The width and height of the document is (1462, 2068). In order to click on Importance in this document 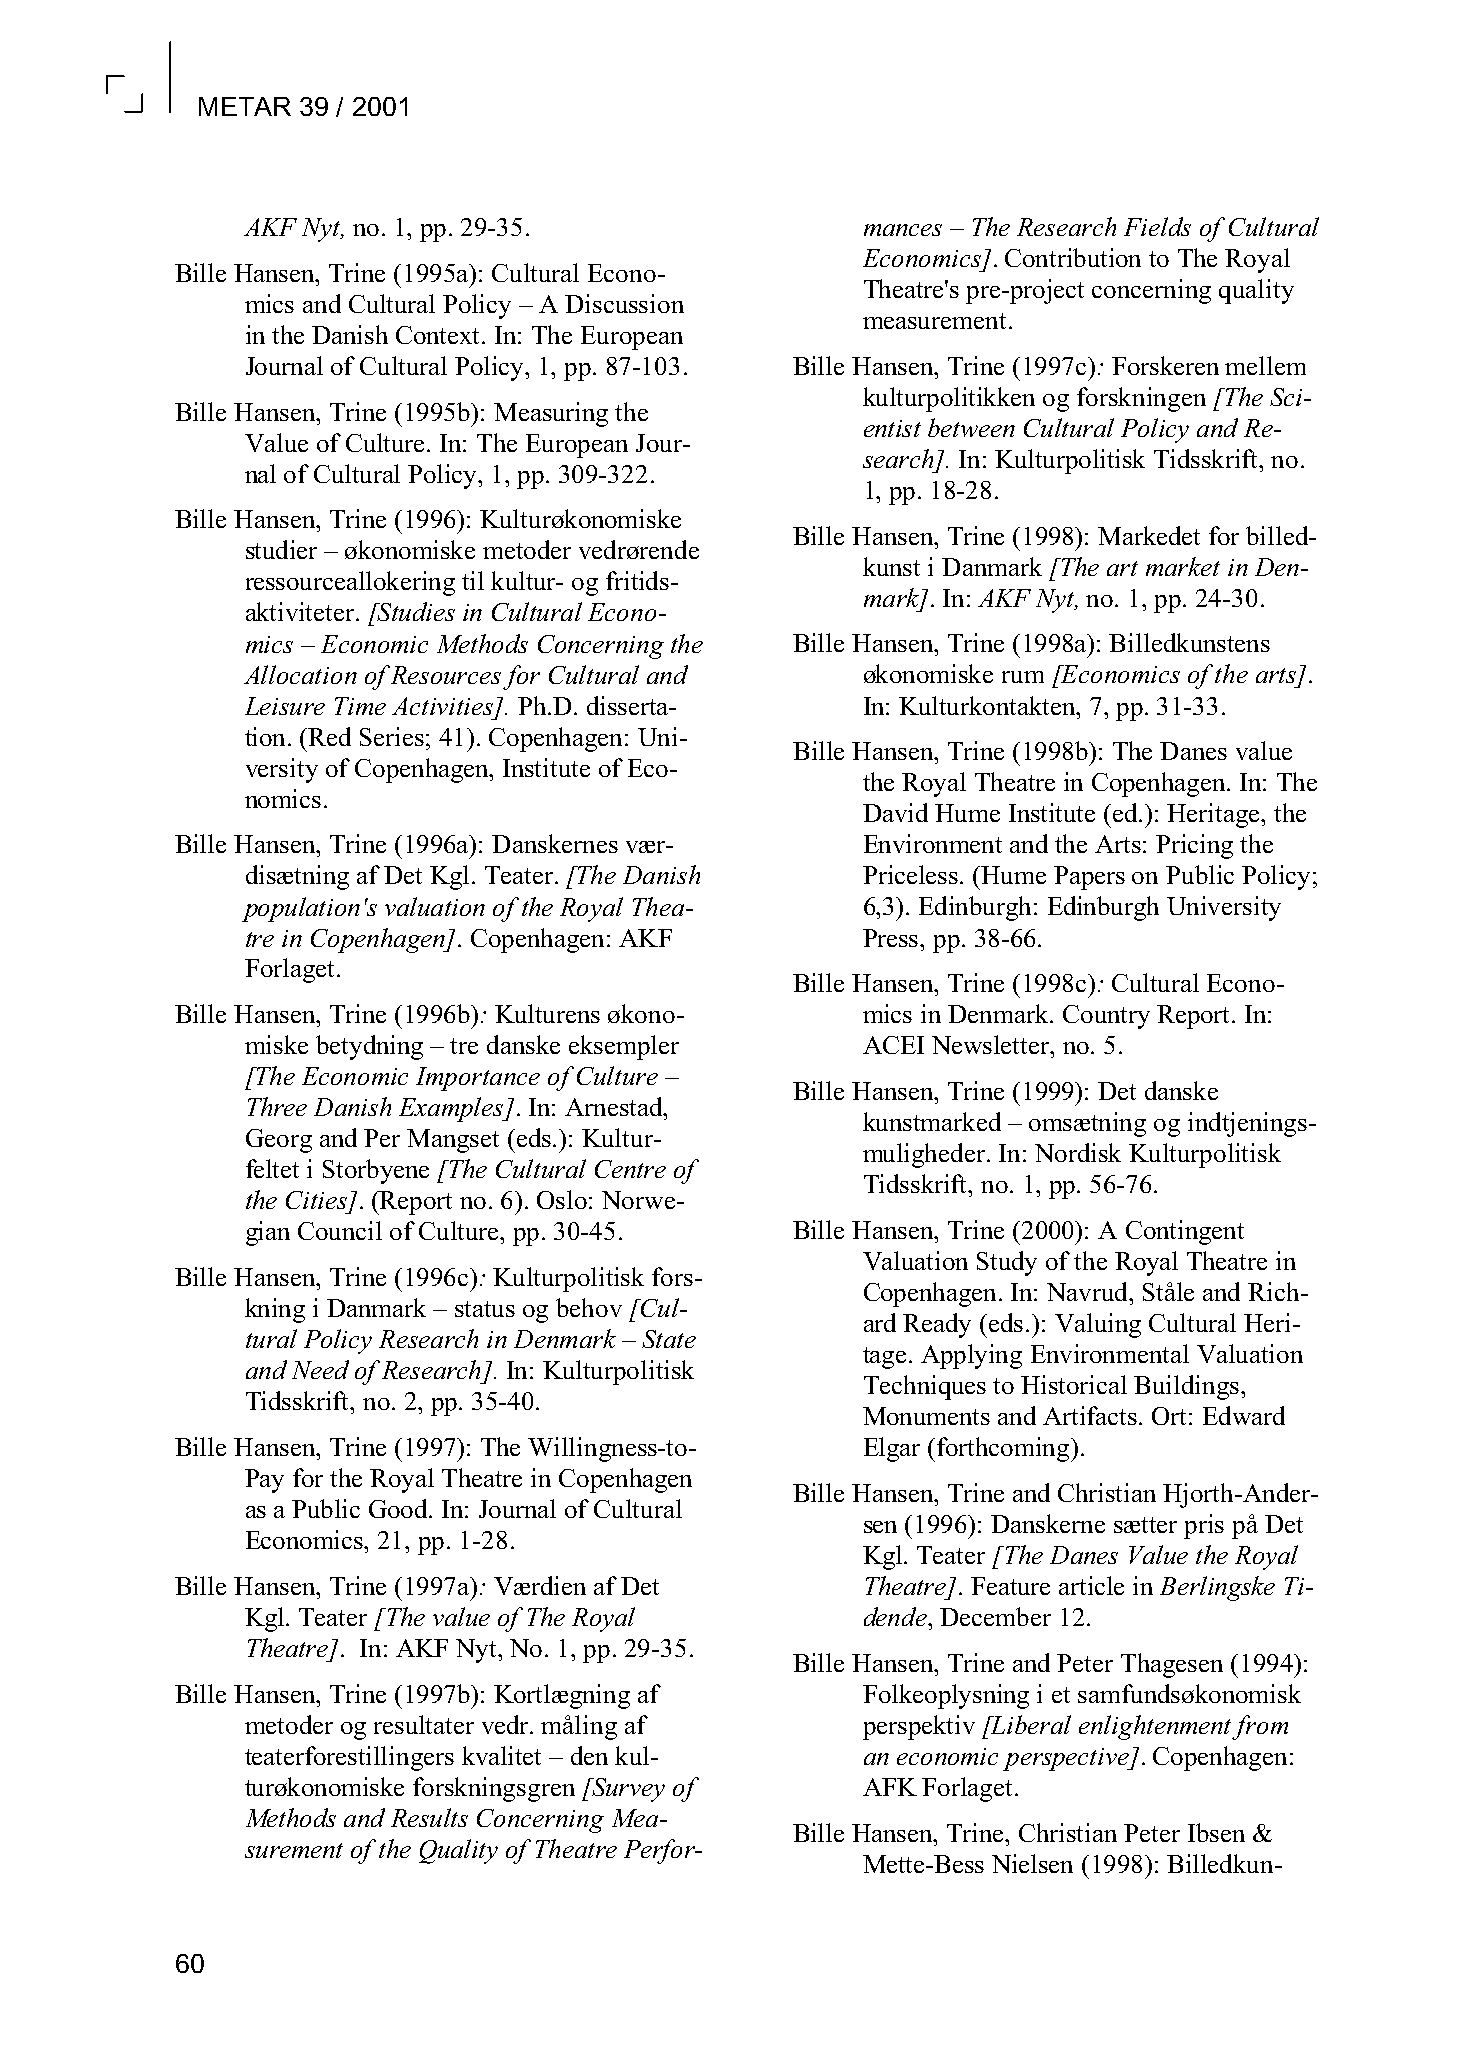, I will do `click(478, 1079)`.
